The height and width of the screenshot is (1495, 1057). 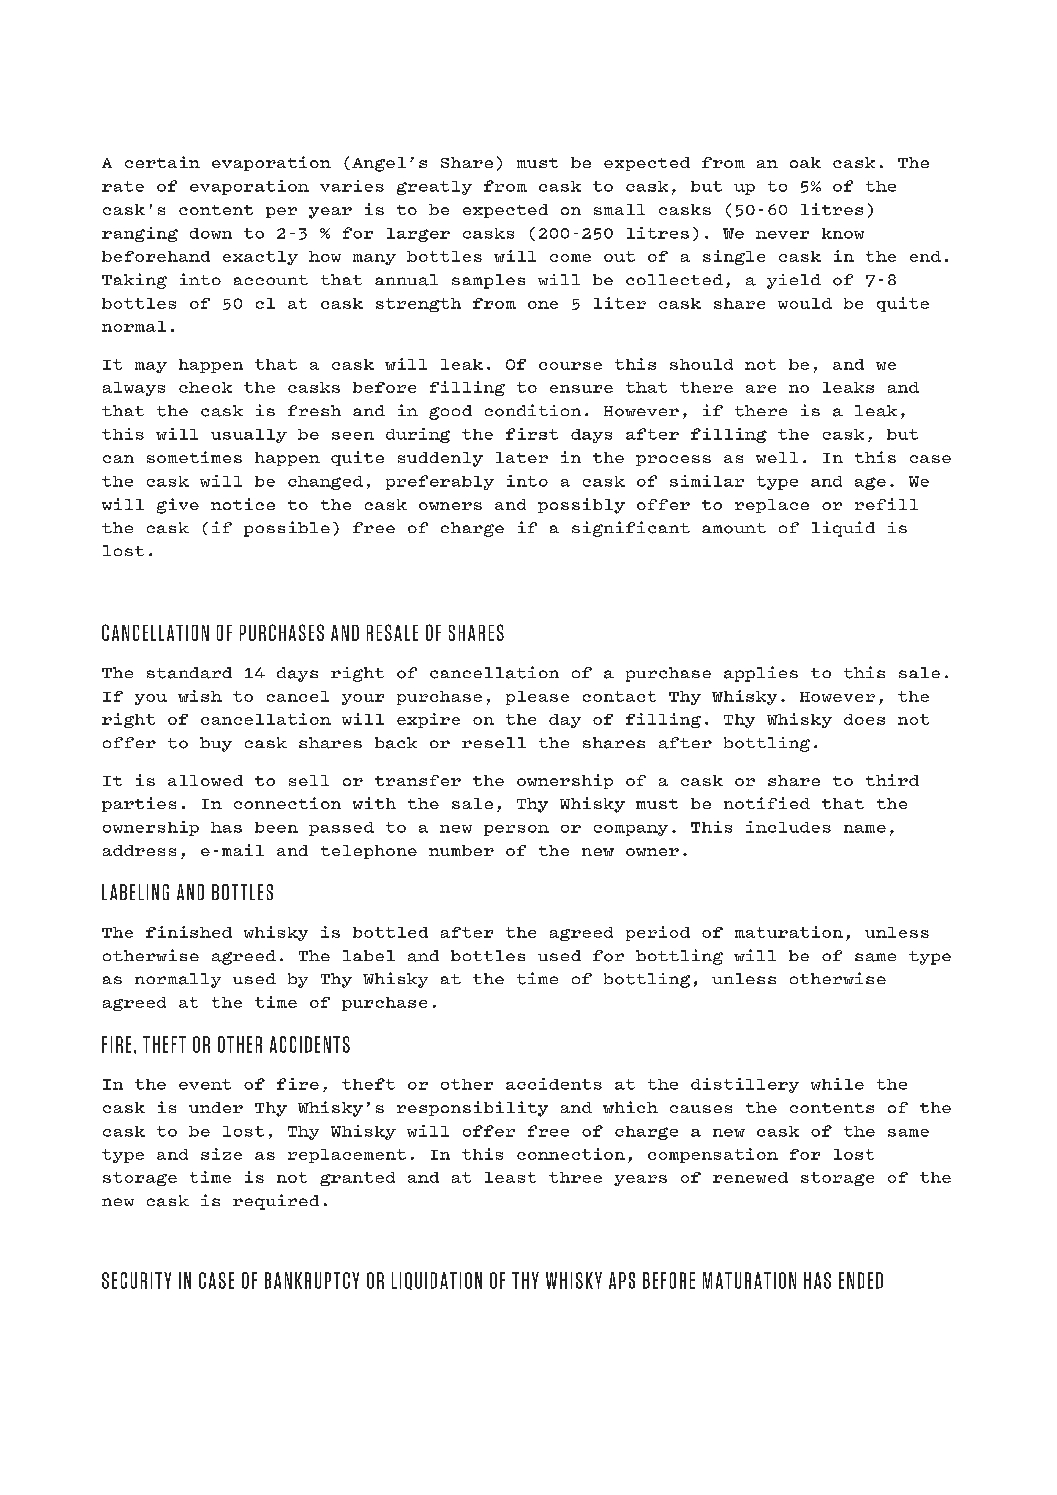 What do you see at coordinates (516, 830) in the screenshot?
I see `person` at bounding box center [516, 830].
